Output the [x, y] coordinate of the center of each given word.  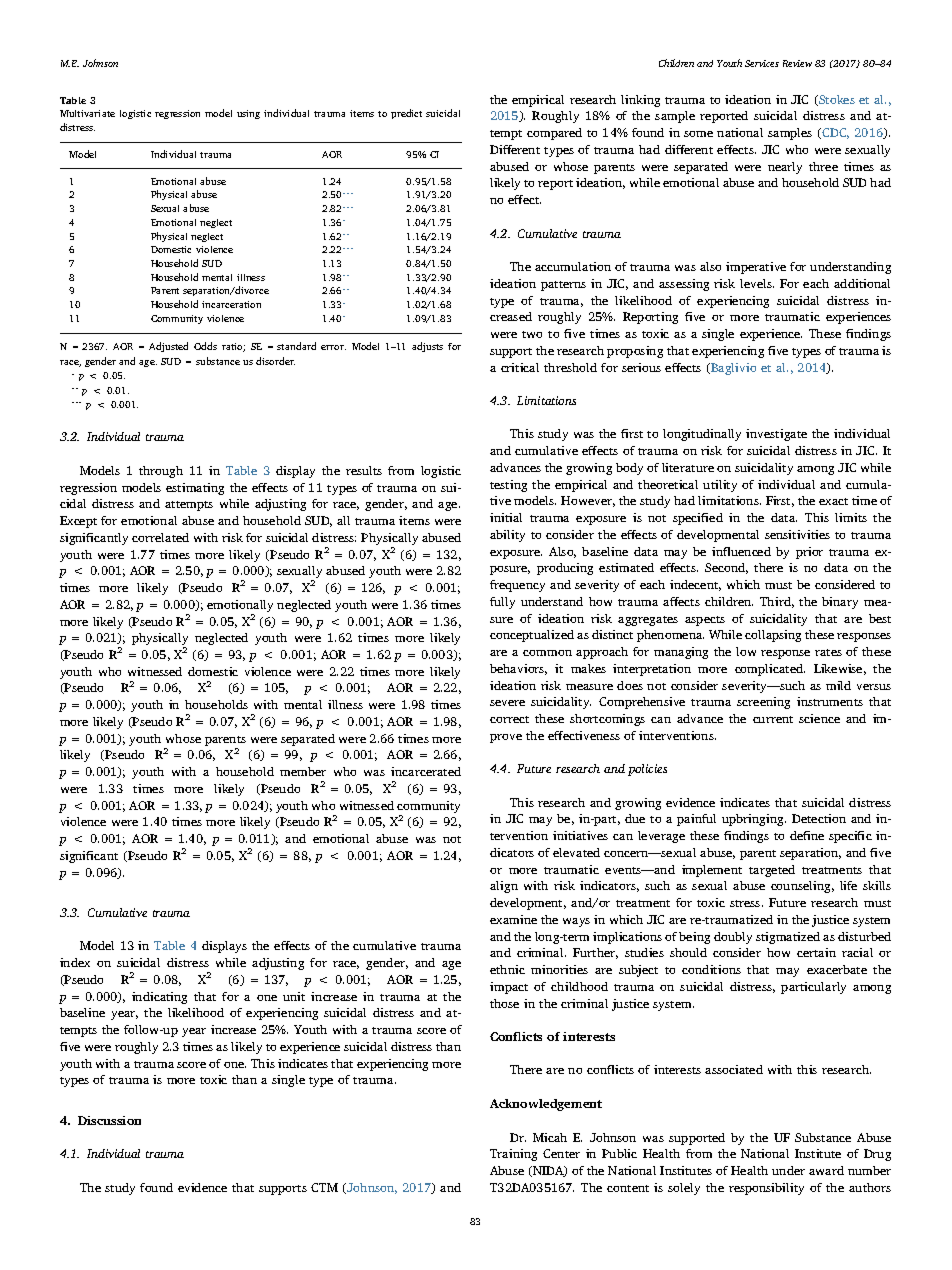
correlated [160, 537]
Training [513, 1155]
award [826, 1170]
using [248, 114]
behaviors [518, 669]
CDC [834, 133]
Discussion [109, 1120]
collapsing [773, 636]
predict [406, 114]
